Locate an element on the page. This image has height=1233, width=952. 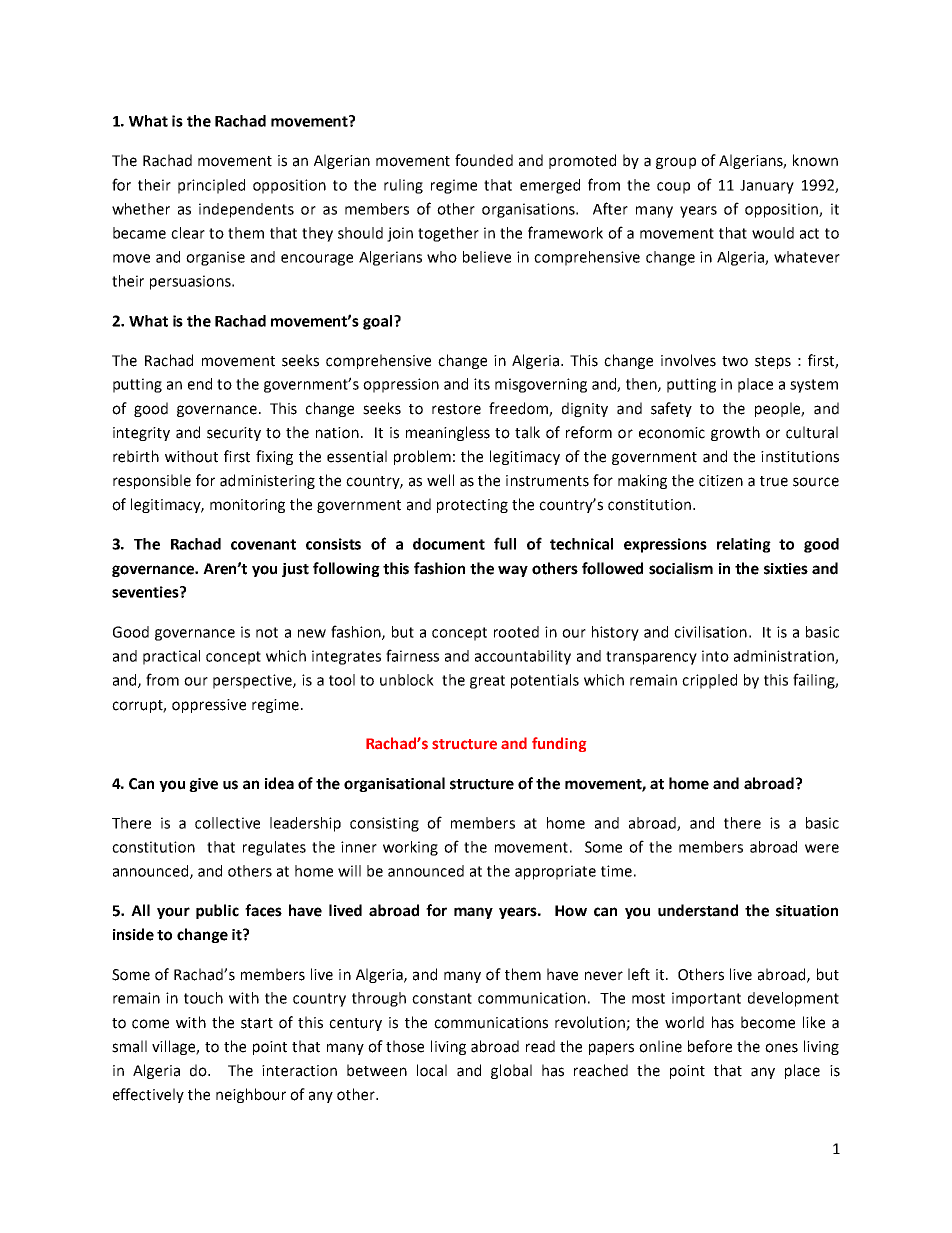
founded is located at coordinates (484, 160).
